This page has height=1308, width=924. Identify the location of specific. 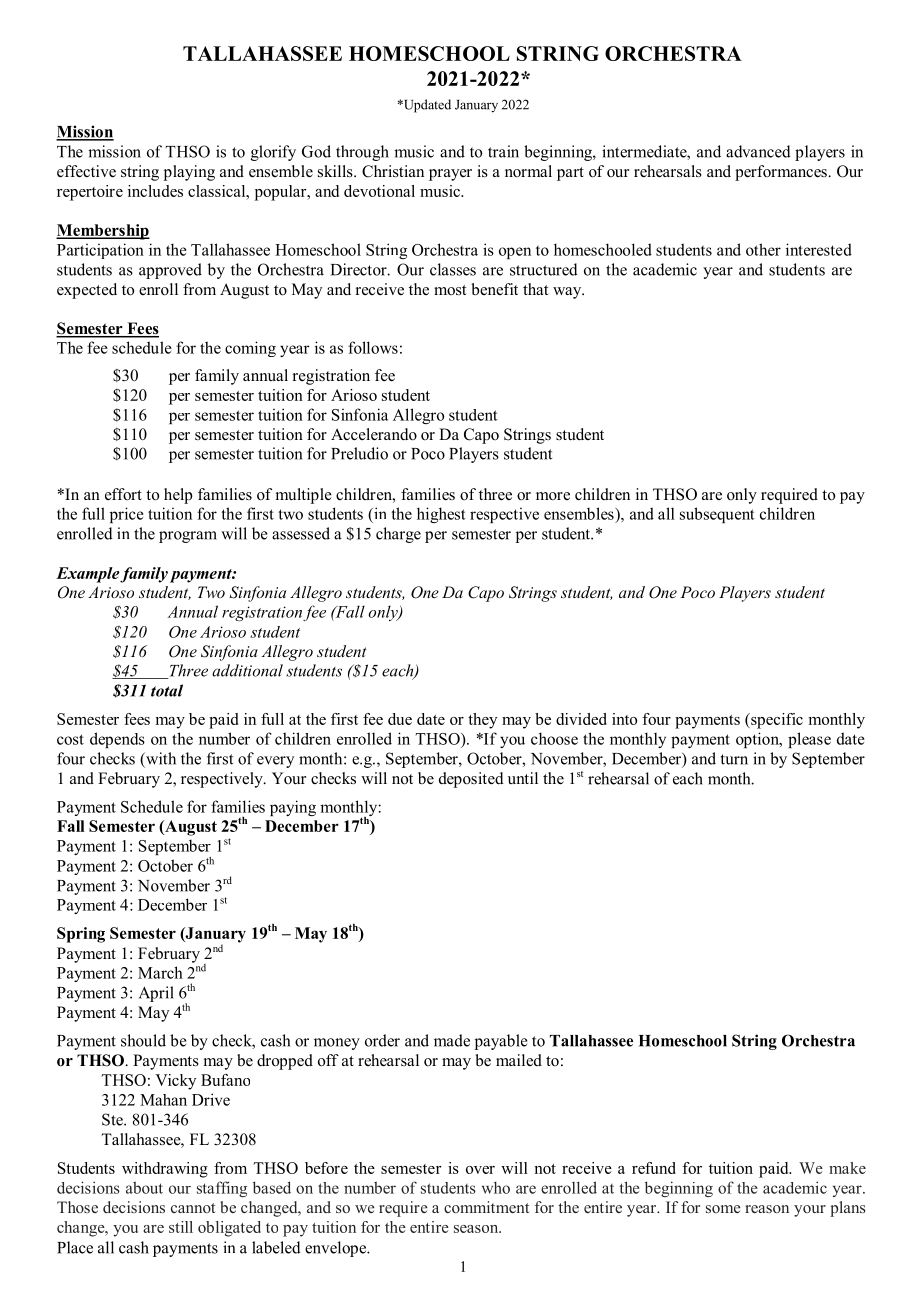
(776, 721).
